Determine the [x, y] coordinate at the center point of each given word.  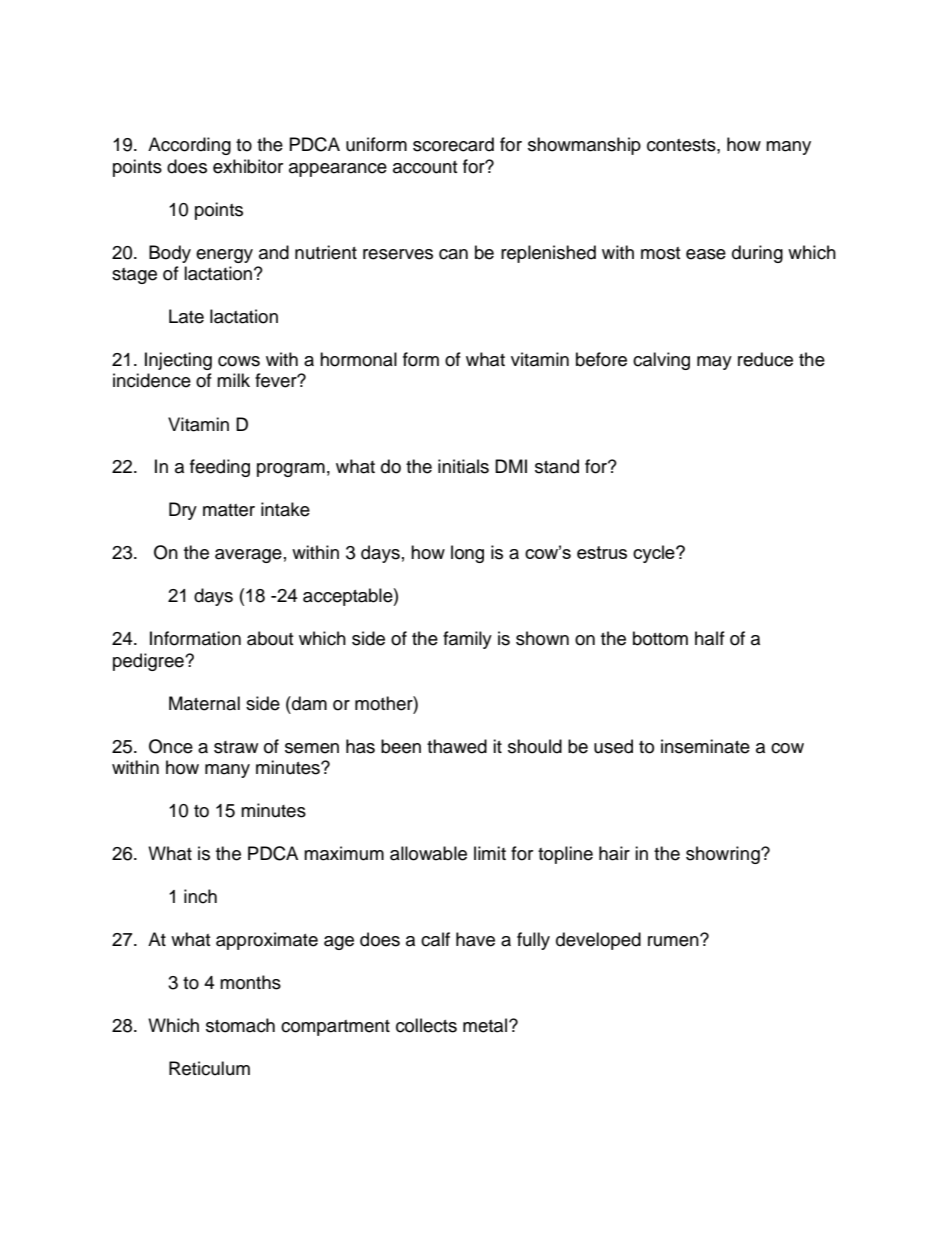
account [425, 167]
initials [463, 466]
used [613, 746]
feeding [220, 468]
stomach [240, 1025]
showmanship [584, 146]
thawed [457, 746]
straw [236, 747]
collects [426, 1025]
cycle [655, 554]
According [189, 146]
